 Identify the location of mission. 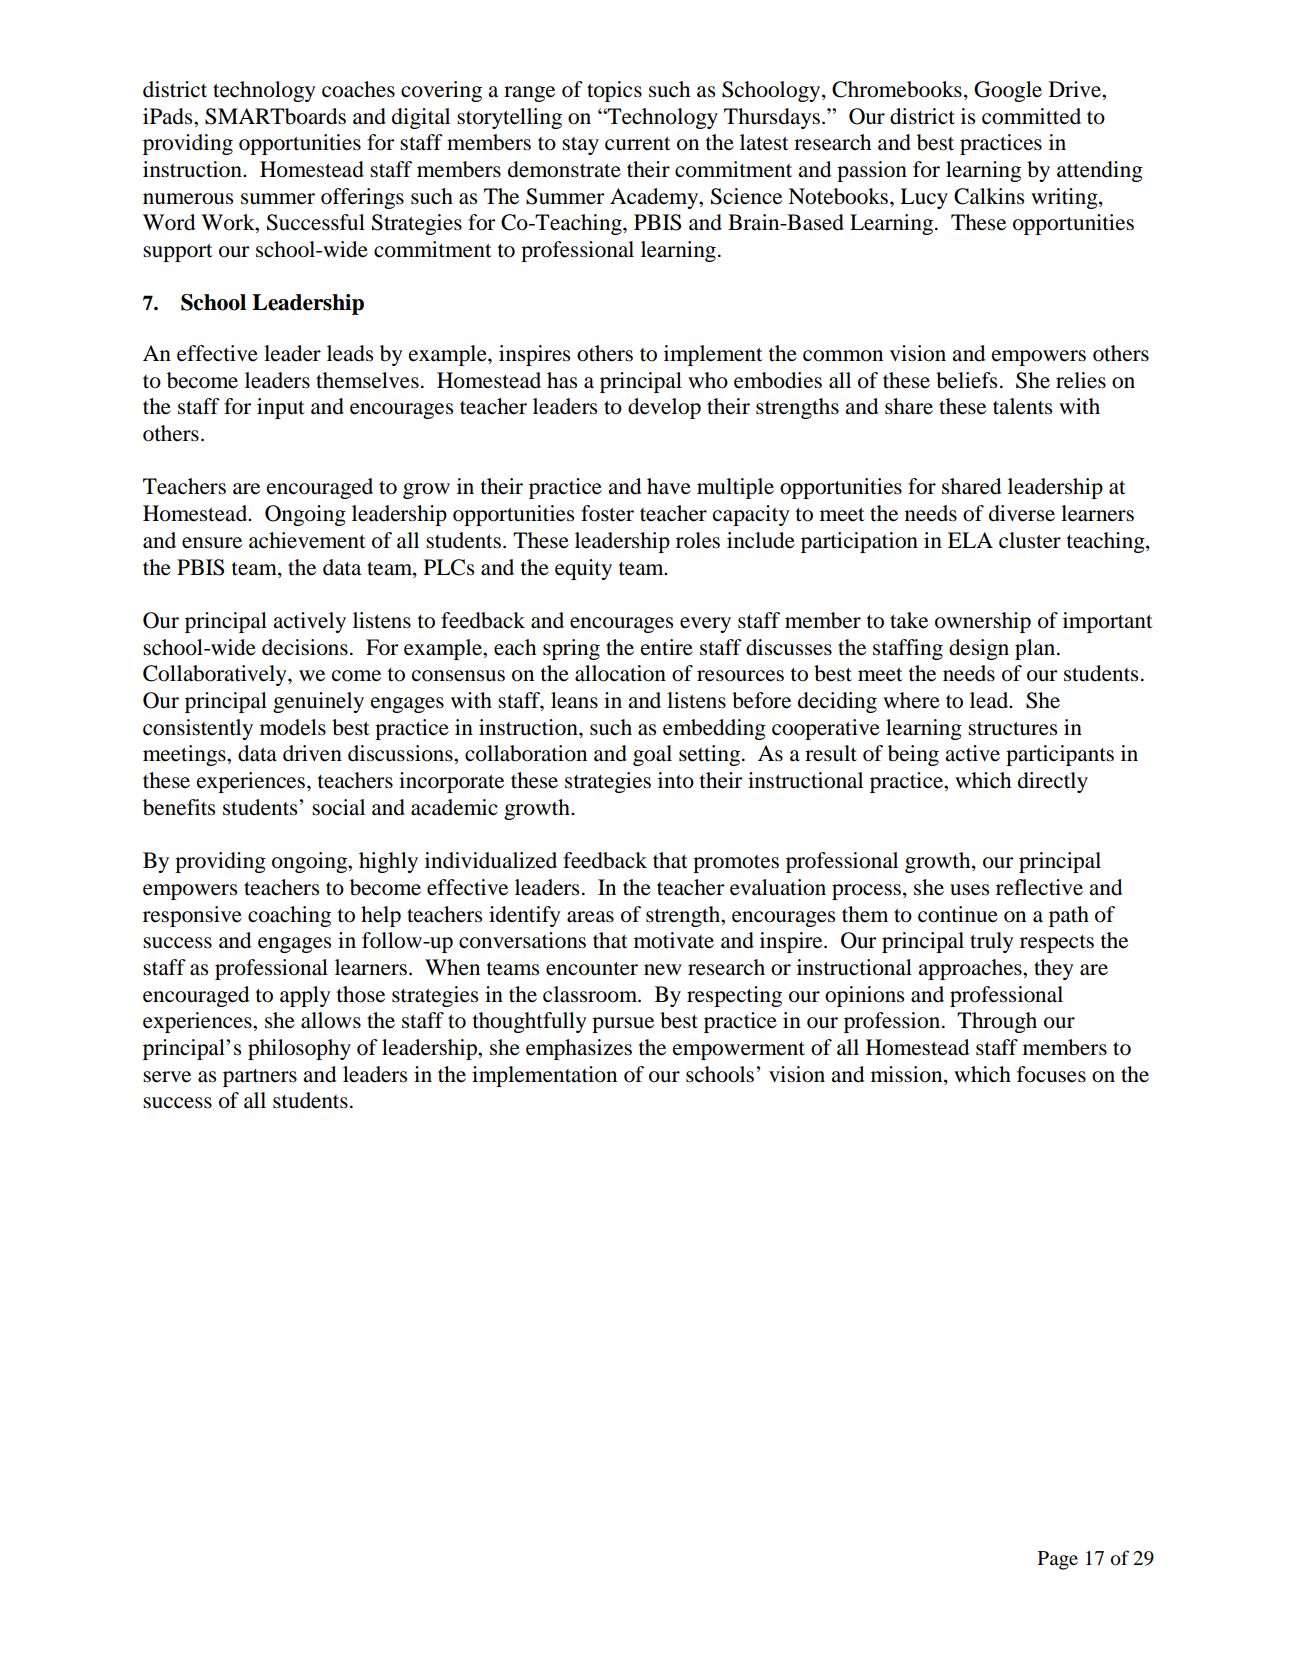
(908, 1074).
